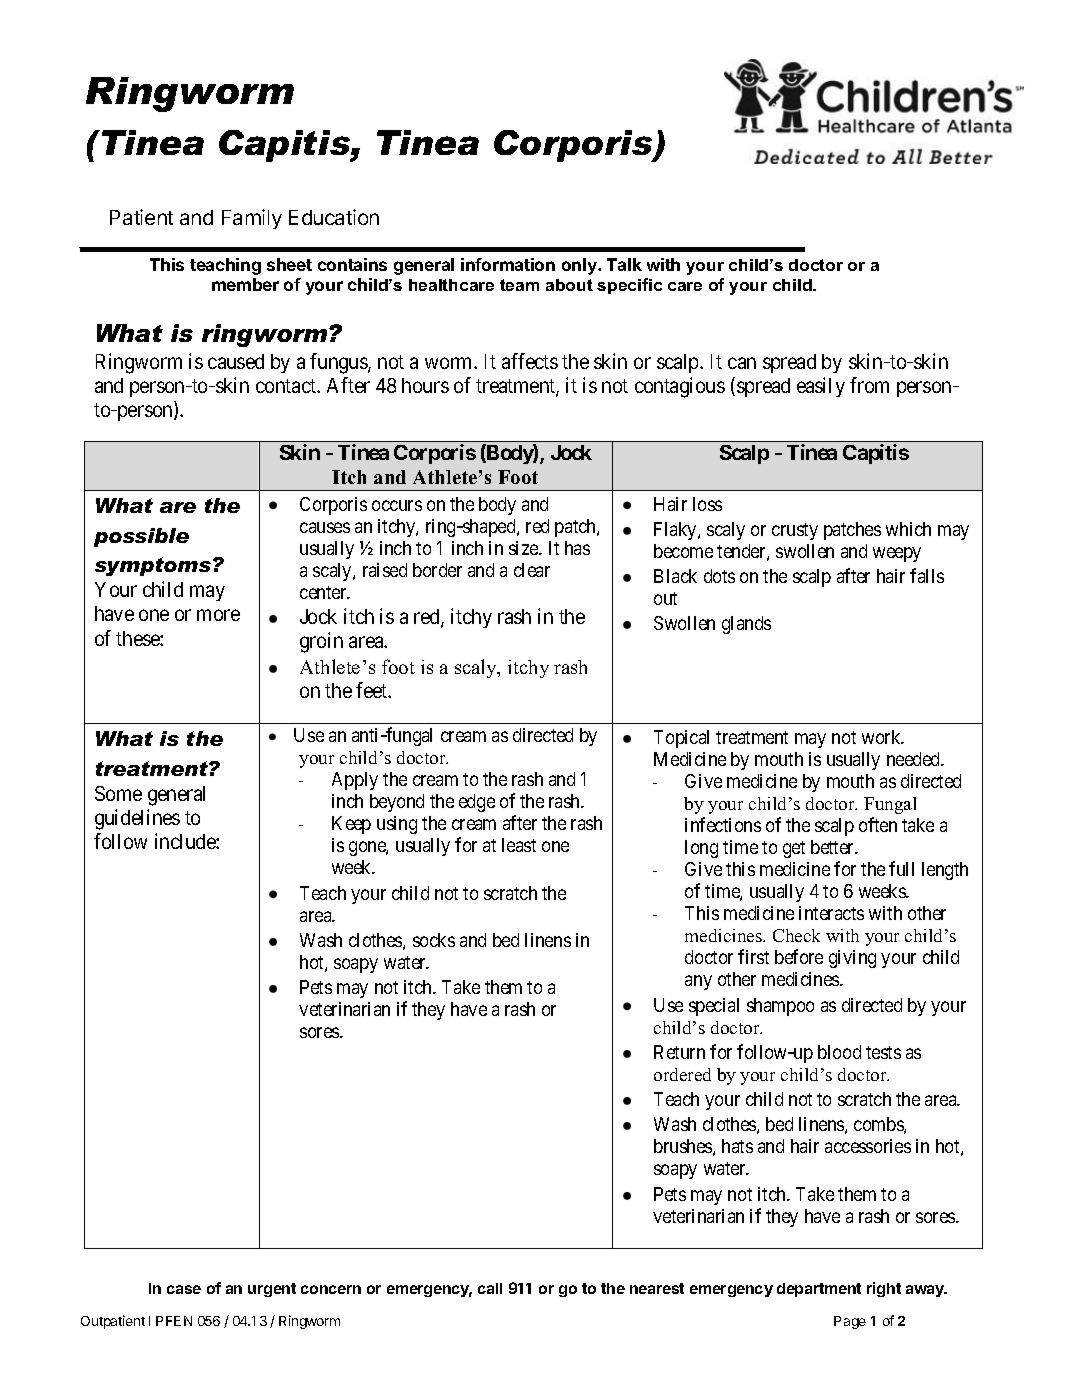 The height and width of the screenshot is (1381, 1067). What do you see at coordinates (490, 1288) in the screenshot?
I see `call` at bounding box center [490, 1288].
